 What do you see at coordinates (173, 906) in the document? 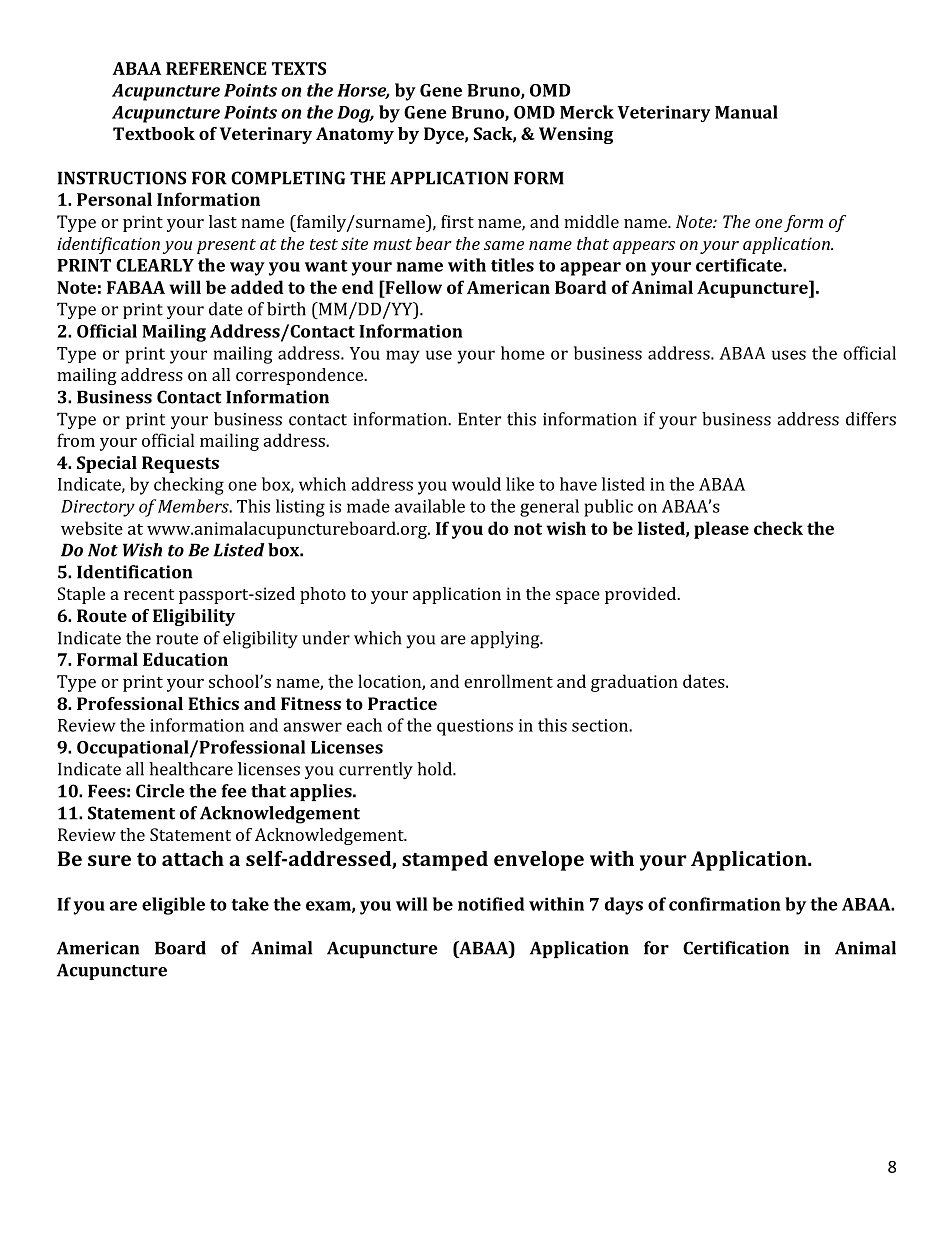
I see `eligible` at bounding box center [173, 906].
